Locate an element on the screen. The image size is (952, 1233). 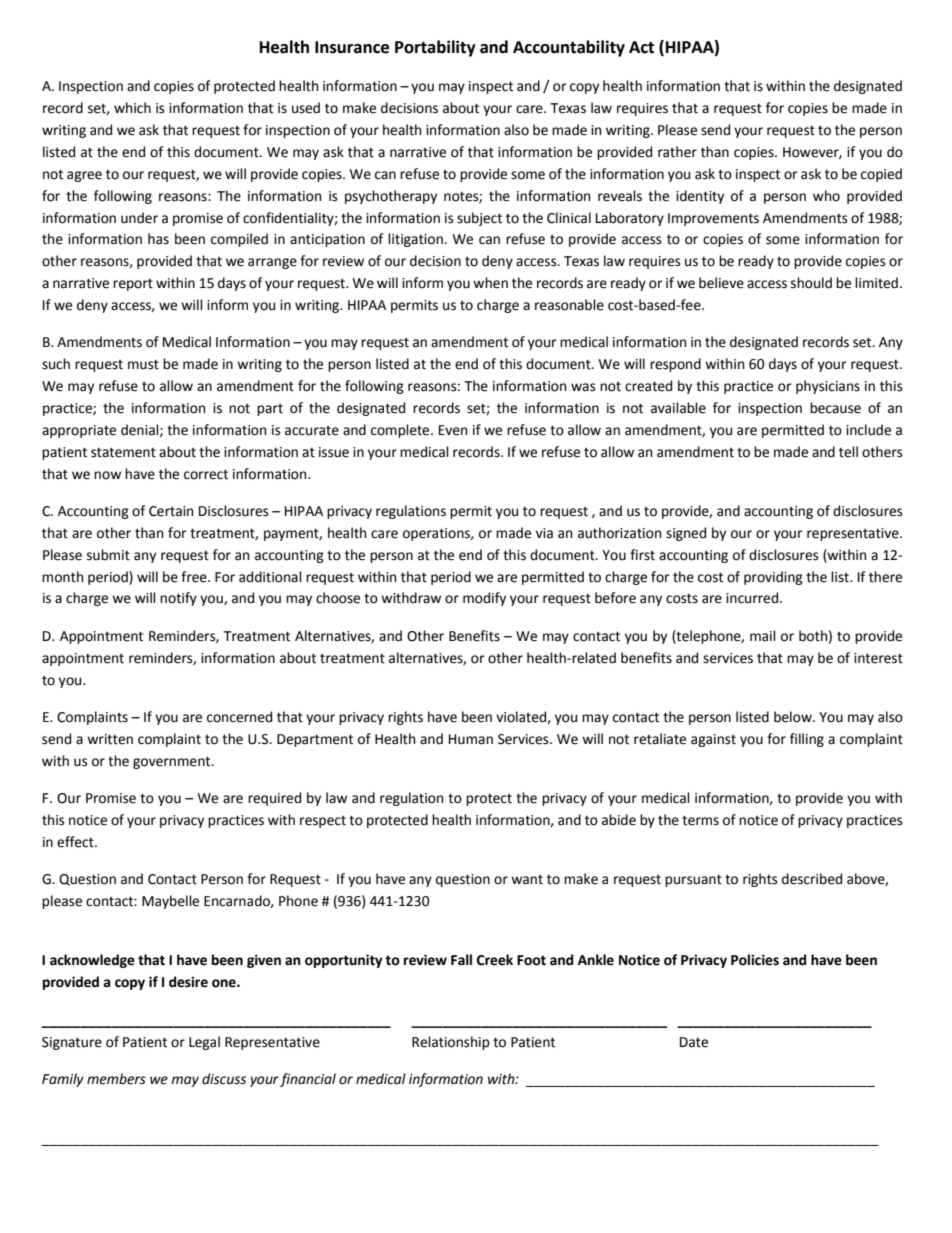
Relationship is located at coordinates (451, 1043).
